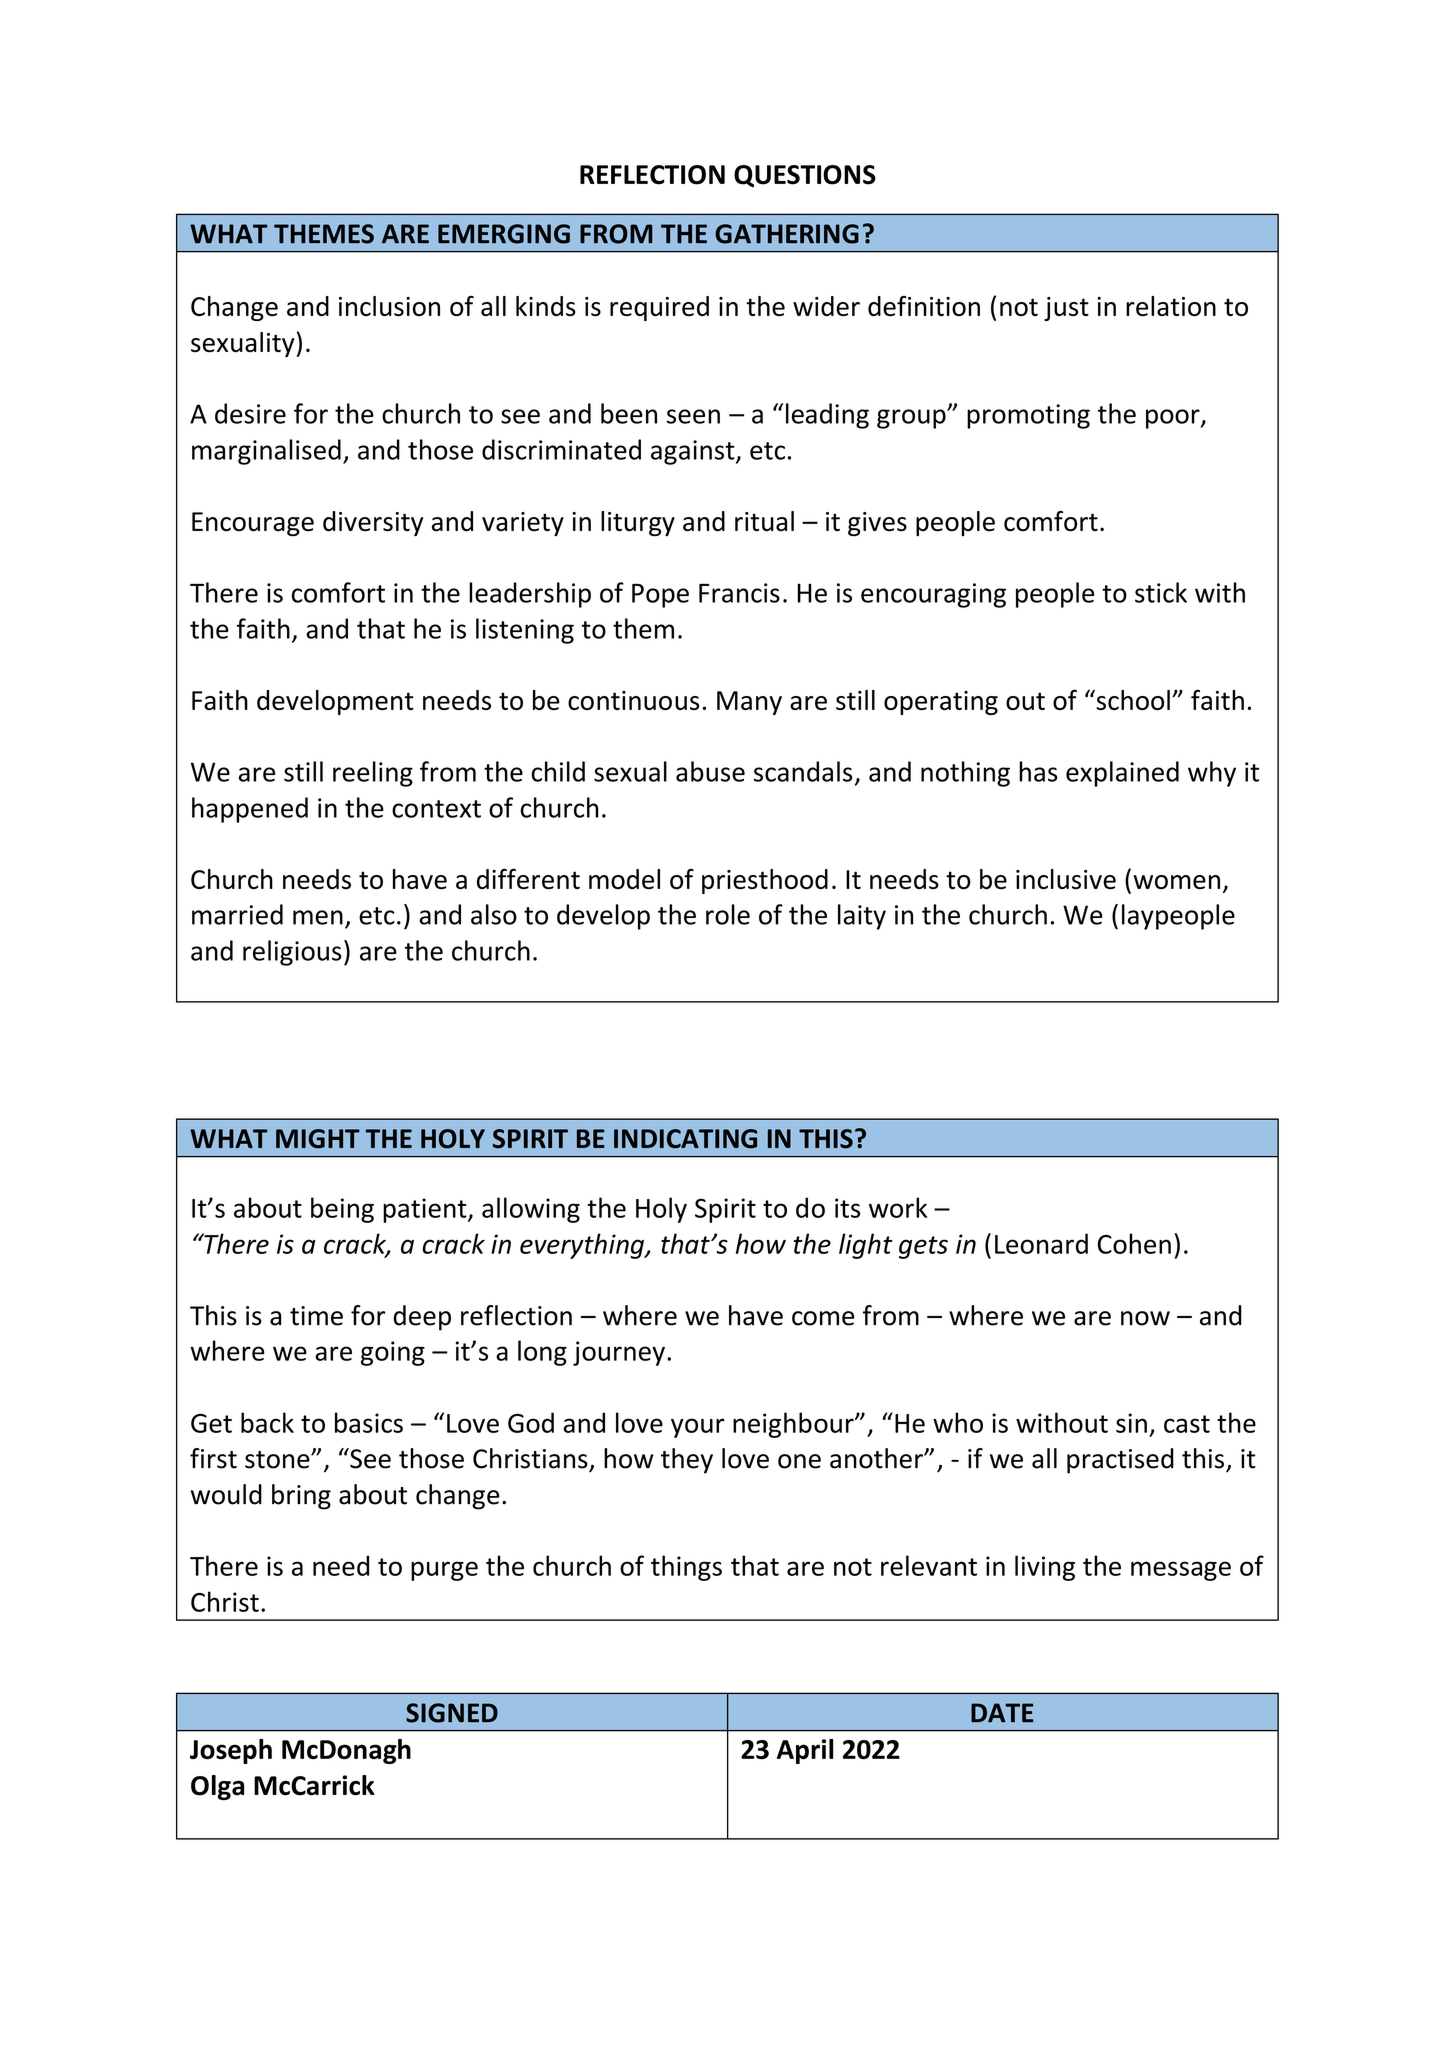 This screenshot has height=2057, width=1454. Describe the element at coordinates (728, 914) in the screenshot. I see `role` at that location.
